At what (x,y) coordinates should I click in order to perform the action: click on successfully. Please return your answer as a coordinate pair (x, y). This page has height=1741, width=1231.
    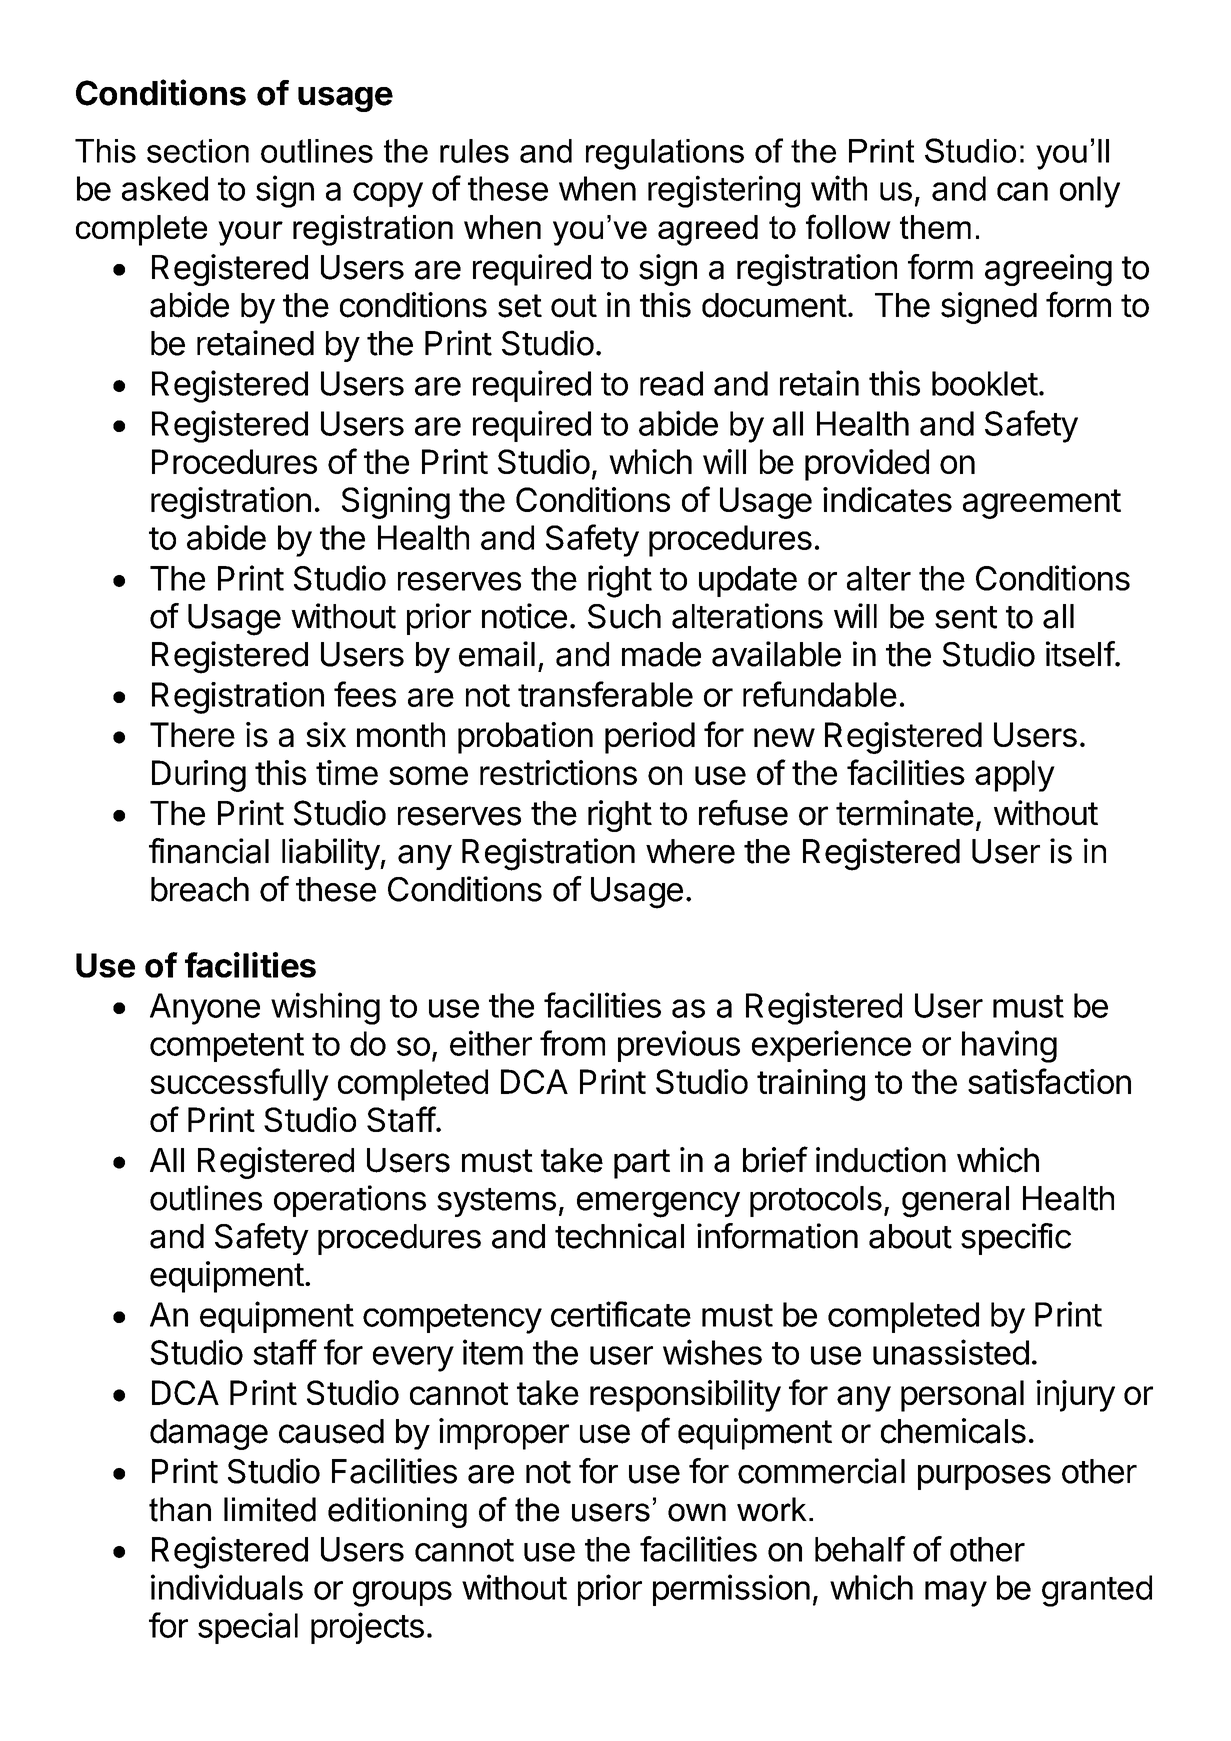
    Looking at the image, I should click on (239, 1084).
